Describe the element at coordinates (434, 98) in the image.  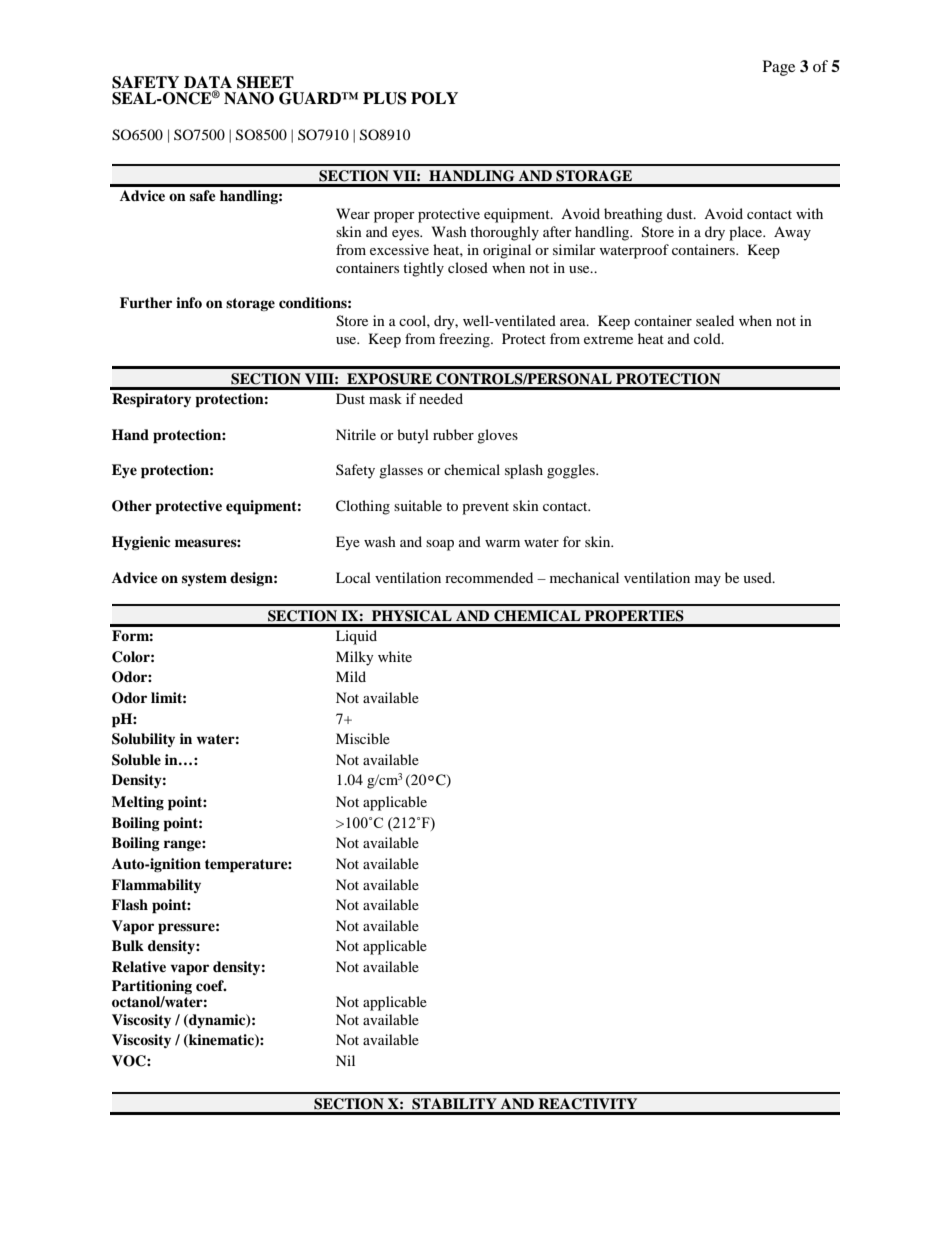
I see `POLY` at that location.
